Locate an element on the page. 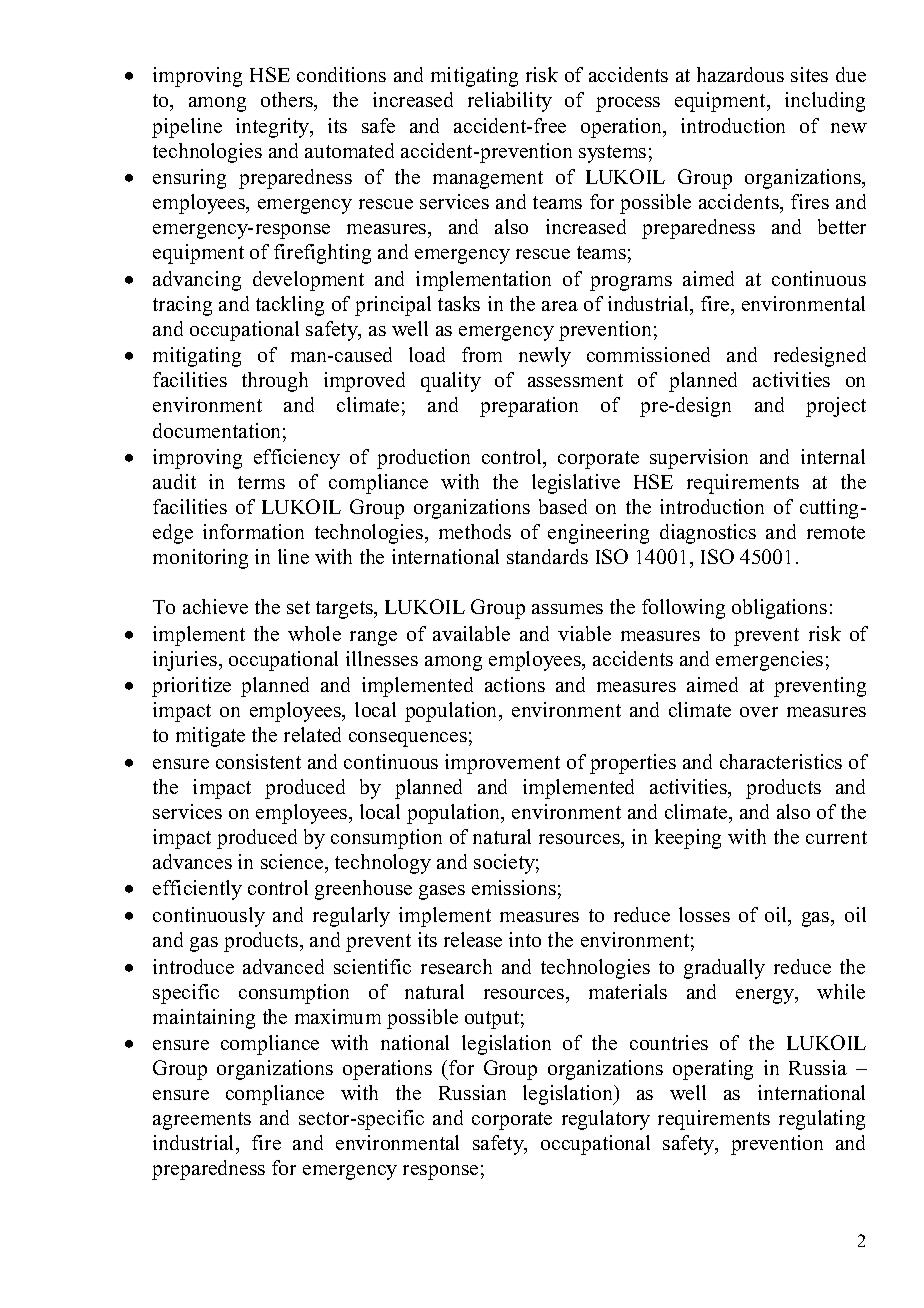  agreements is located at coordinates (202, 1121).
